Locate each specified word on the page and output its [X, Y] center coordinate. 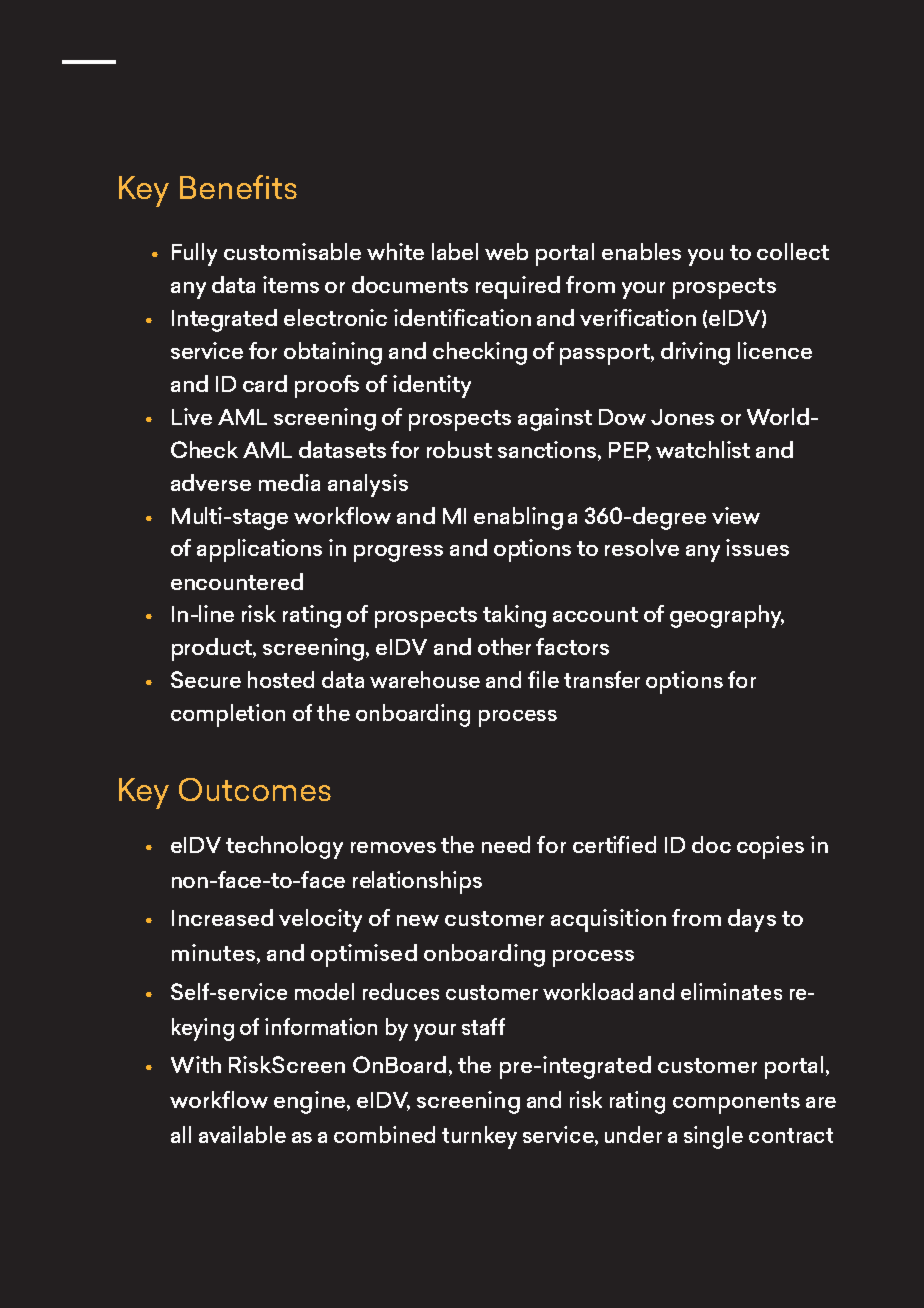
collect [793, 251]
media [289, 482]
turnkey [479, 1137]
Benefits [238, 187]
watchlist [703, 449]
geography [727, 616]
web [506, 251]
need [506, 844]
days [752, 920]
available [242, 1134]
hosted [281, 679]
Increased [222, 917]
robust [459, 449]
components [736, 1103]
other [504, 646]
